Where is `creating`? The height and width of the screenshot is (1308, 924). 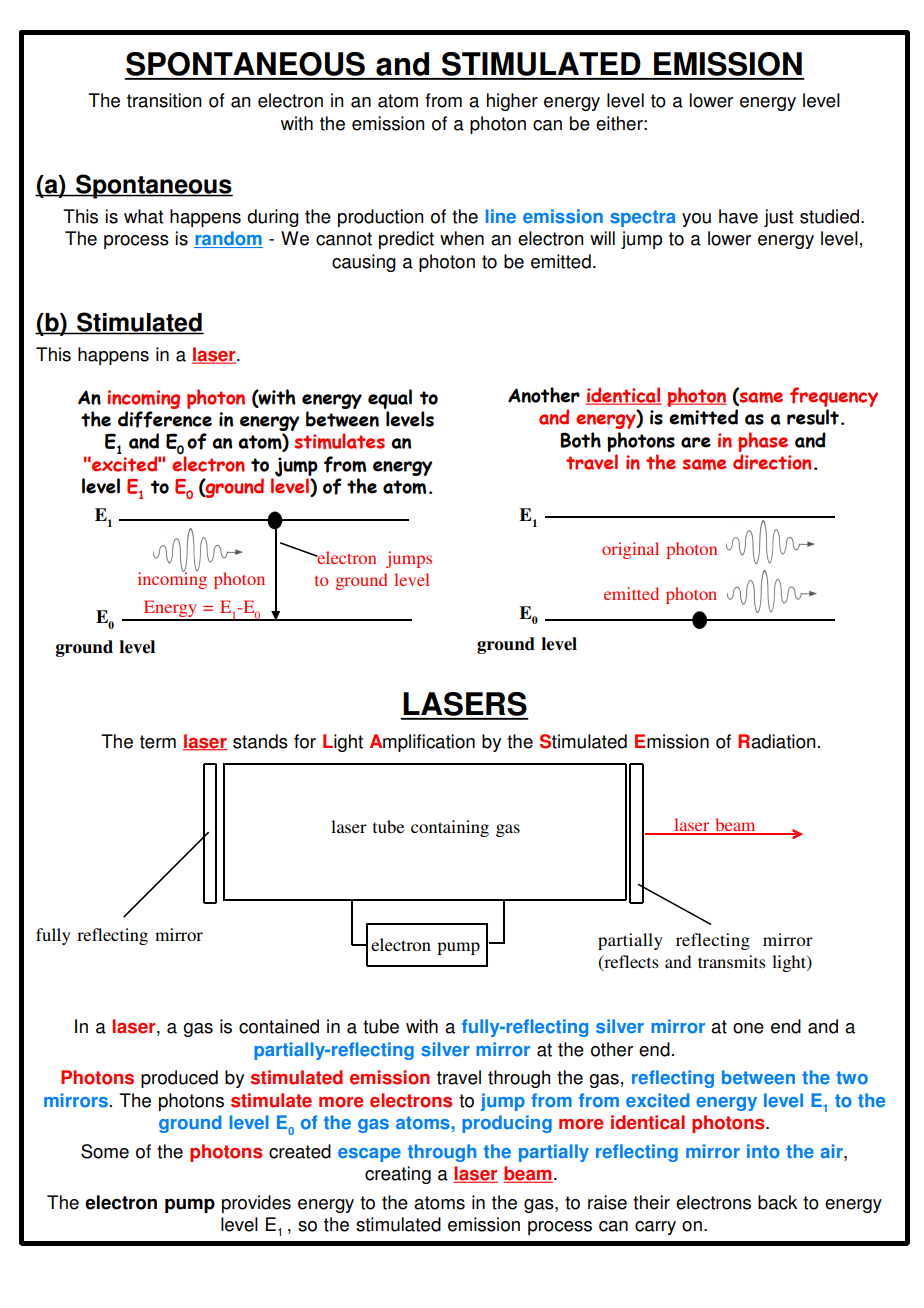 creating is located at coordinates (398, 1175).
